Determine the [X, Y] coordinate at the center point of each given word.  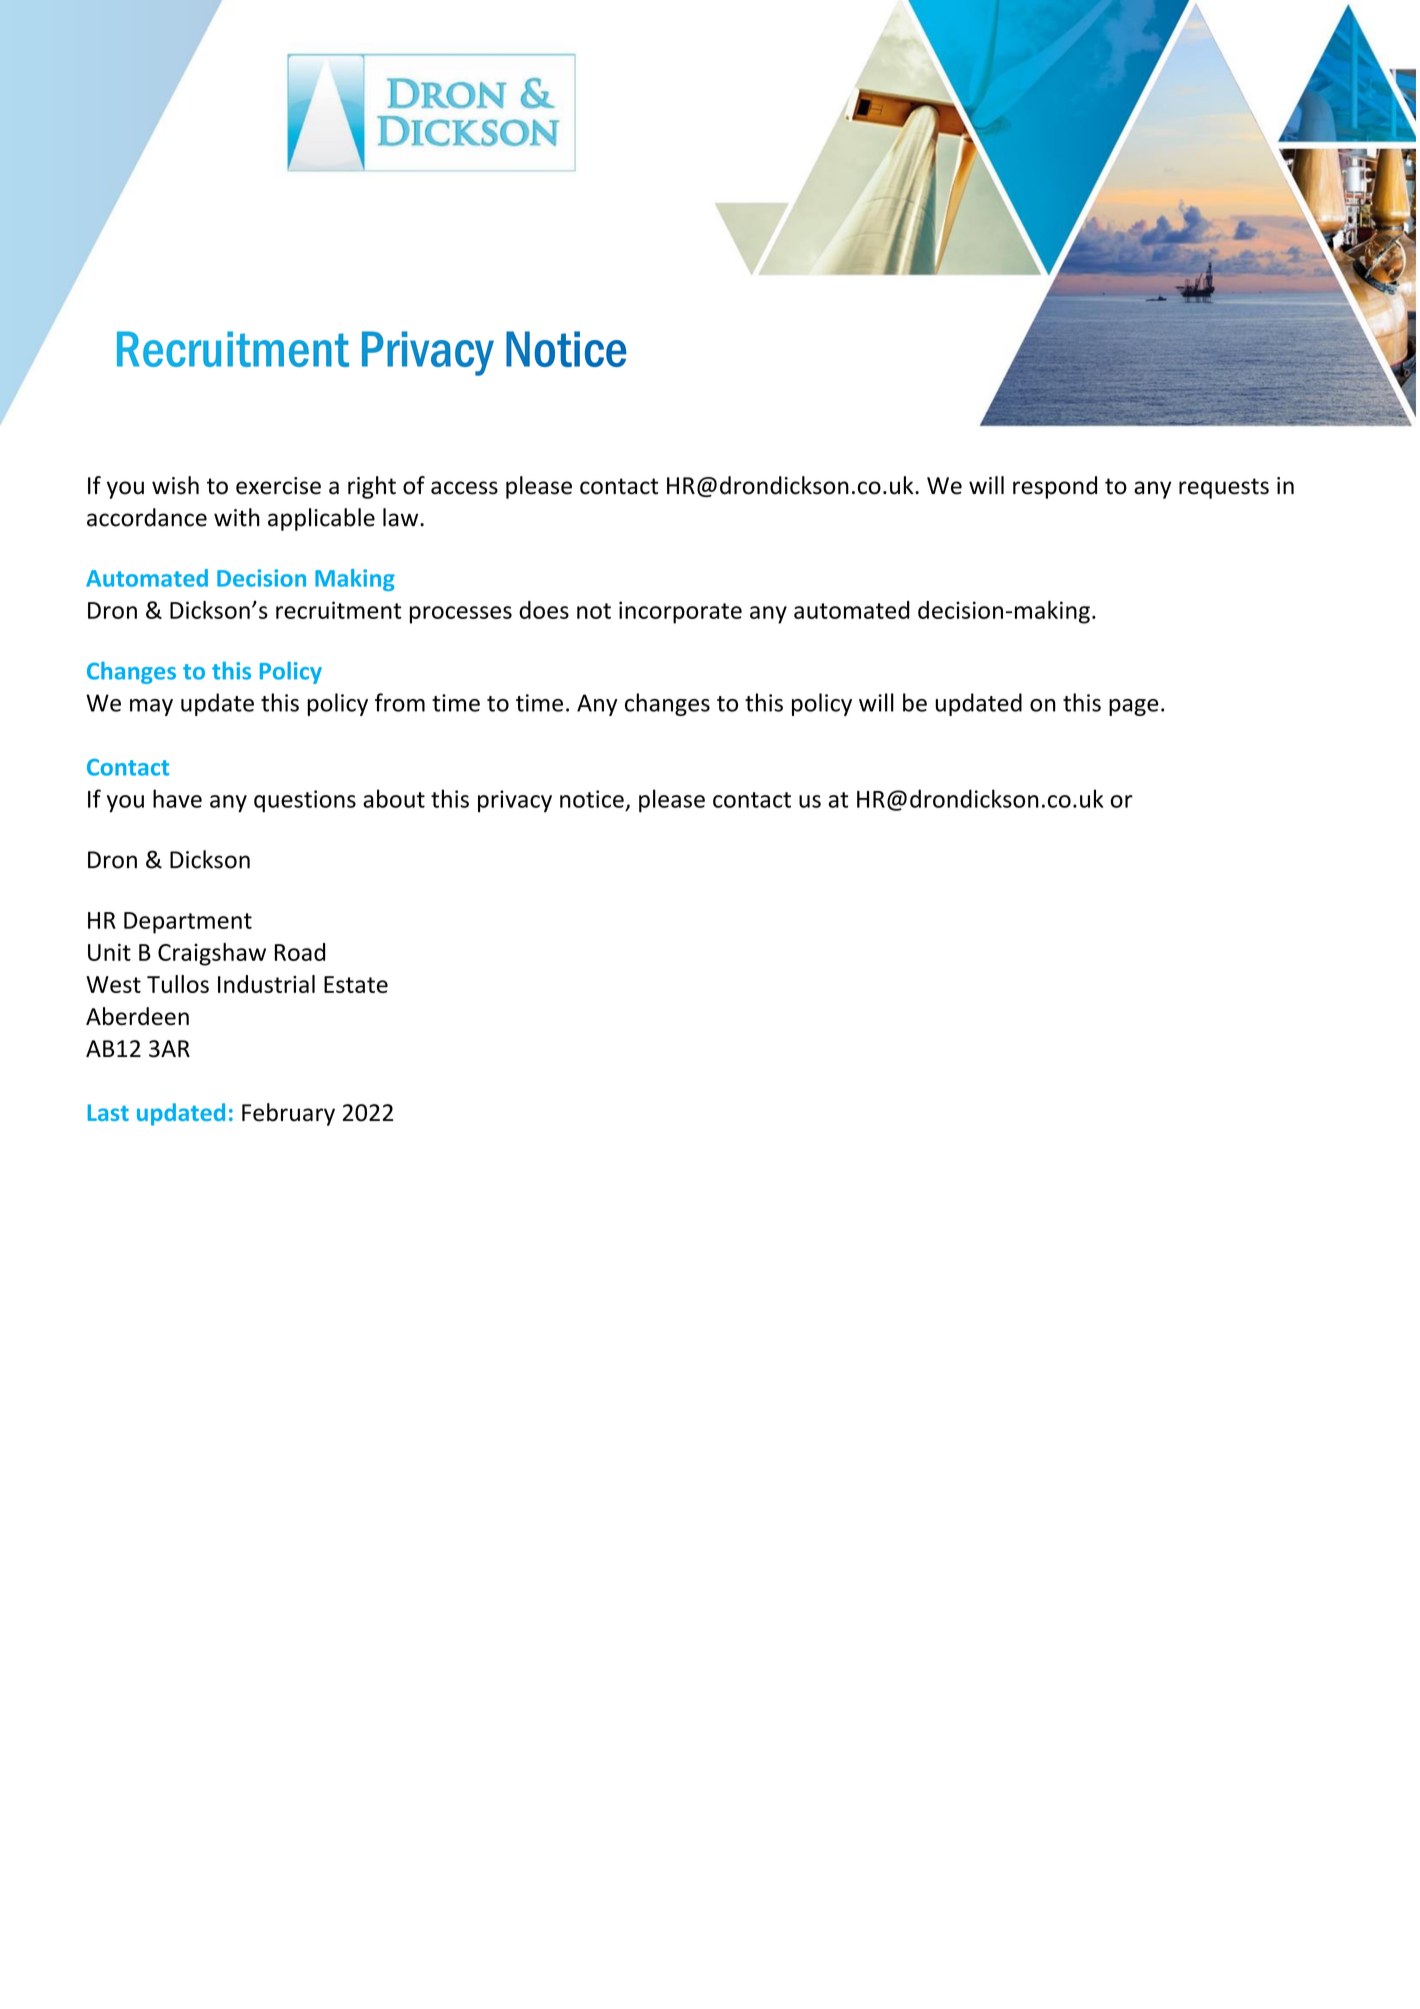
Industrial [266, 984]
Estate [356, 984]
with [237, 517]
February [288, 1114]
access [464, 488]
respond [1055, 487]
